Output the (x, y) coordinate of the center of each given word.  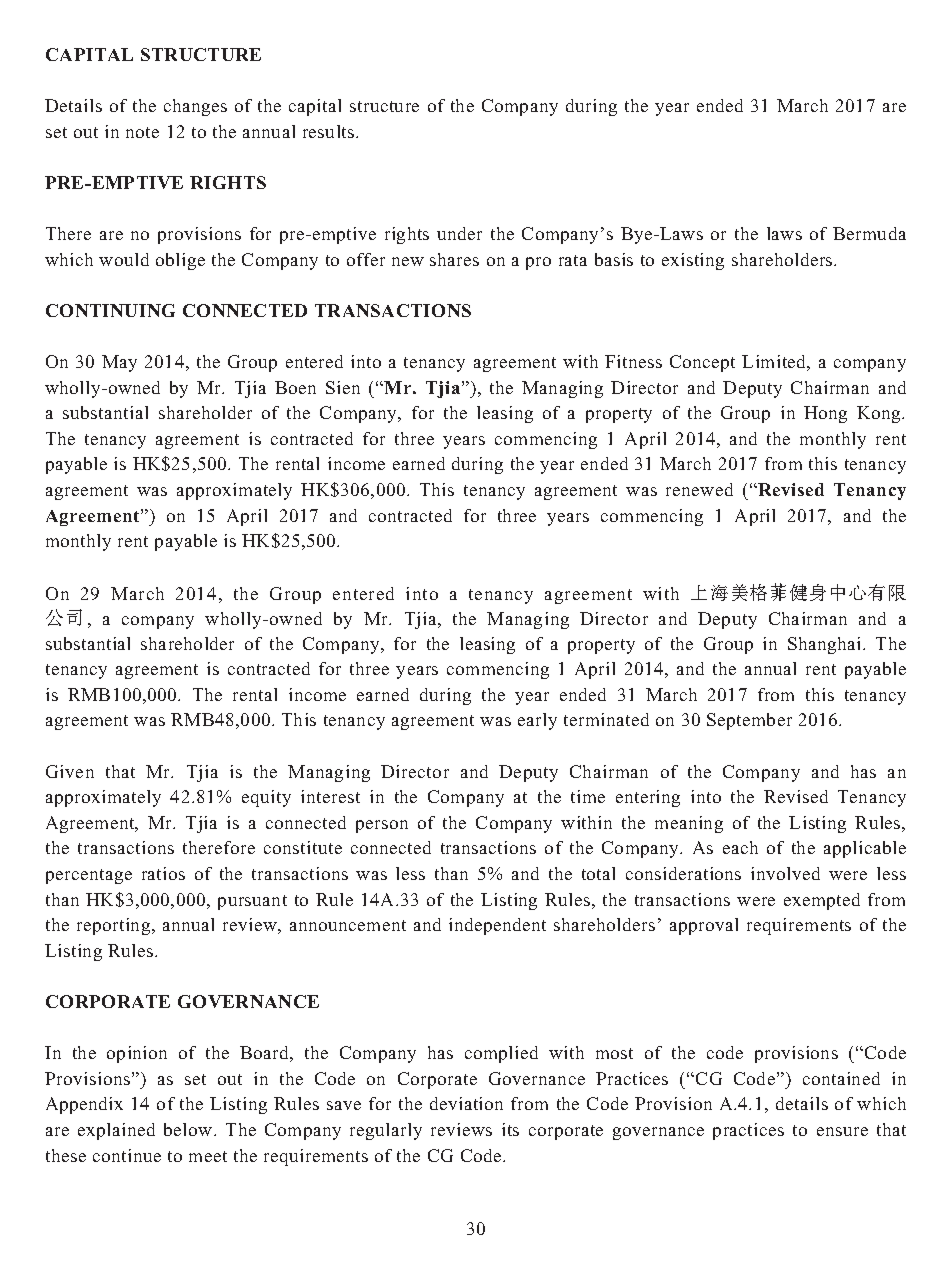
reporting (115, 926)
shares (454, 259)
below (189, 1129)
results (330, 131)
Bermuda (869, 233)
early (537, 721)
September (749, 721)
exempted (822, 901)
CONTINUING (110, 310)
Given (70, 771)
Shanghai (826, 645)
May (119, 363)
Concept (702, 363)
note (142, 132)
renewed (699, 489)
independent (497, 926)
